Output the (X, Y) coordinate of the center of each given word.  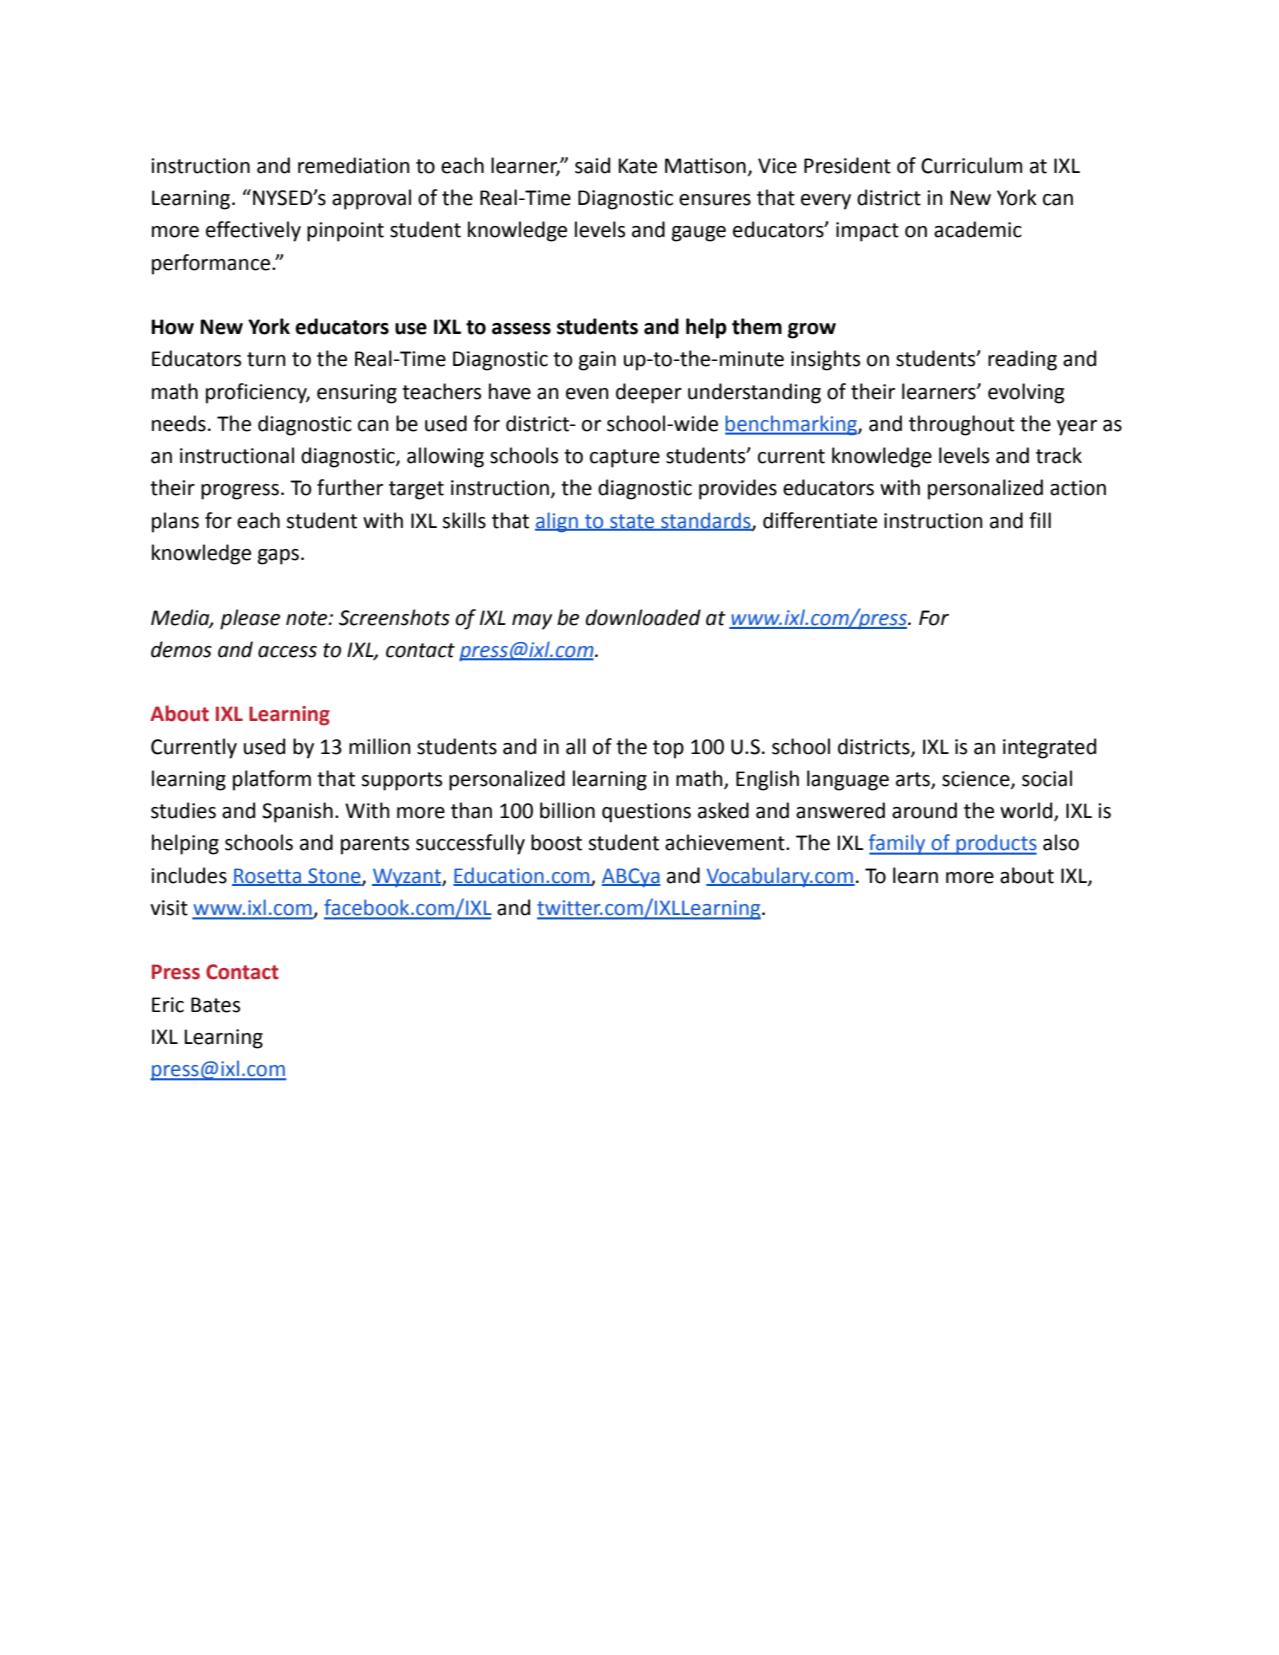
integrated (1049, 748)
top (668, 749)
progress (240, 492)
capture (625, 458)
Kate (638, 166)
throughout (962, 425)
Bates (215, 1005)
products (995, 844)
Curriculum (971, 165)
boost (556, 842)
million (380, 746)
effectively (253, 231)
